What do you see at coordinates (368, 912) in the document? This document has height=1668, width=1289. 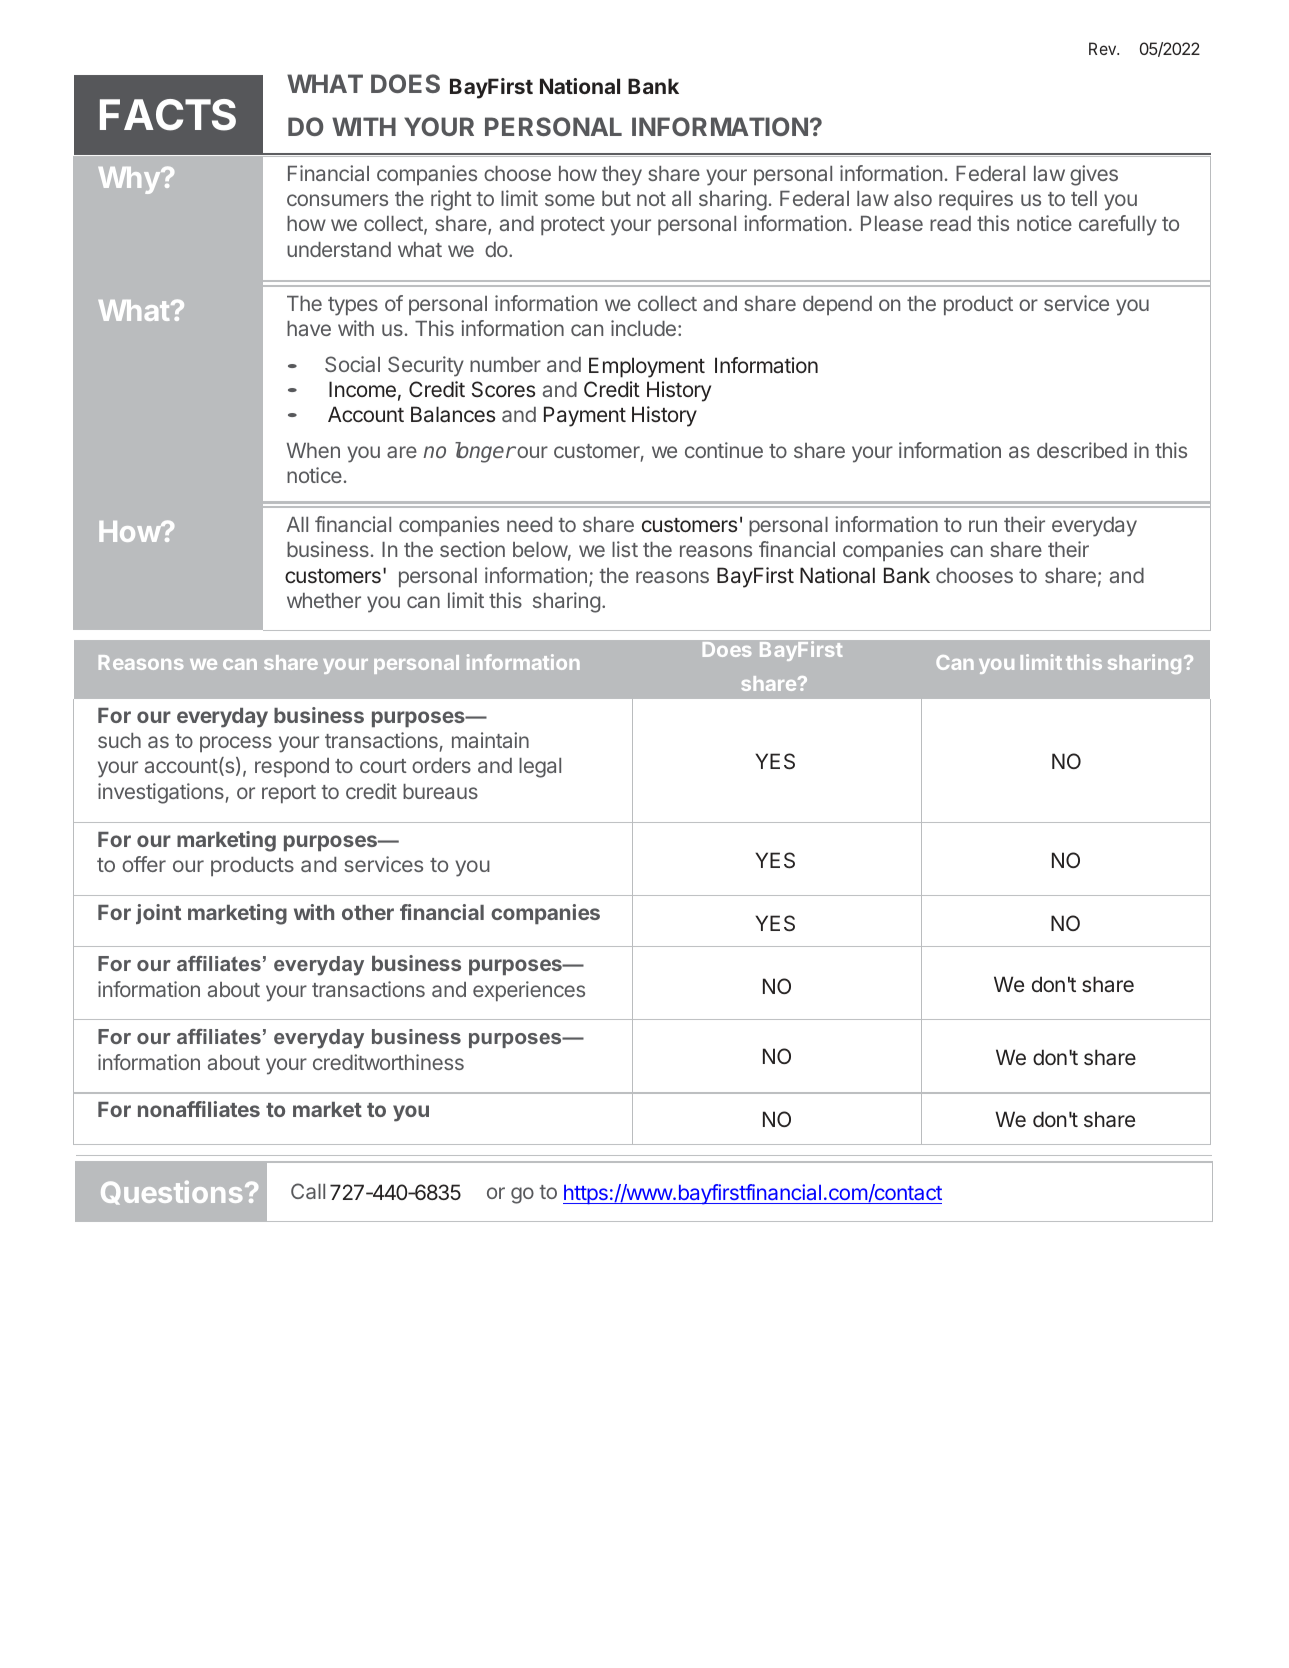 I see `other` at bounding box center [368, 912].
